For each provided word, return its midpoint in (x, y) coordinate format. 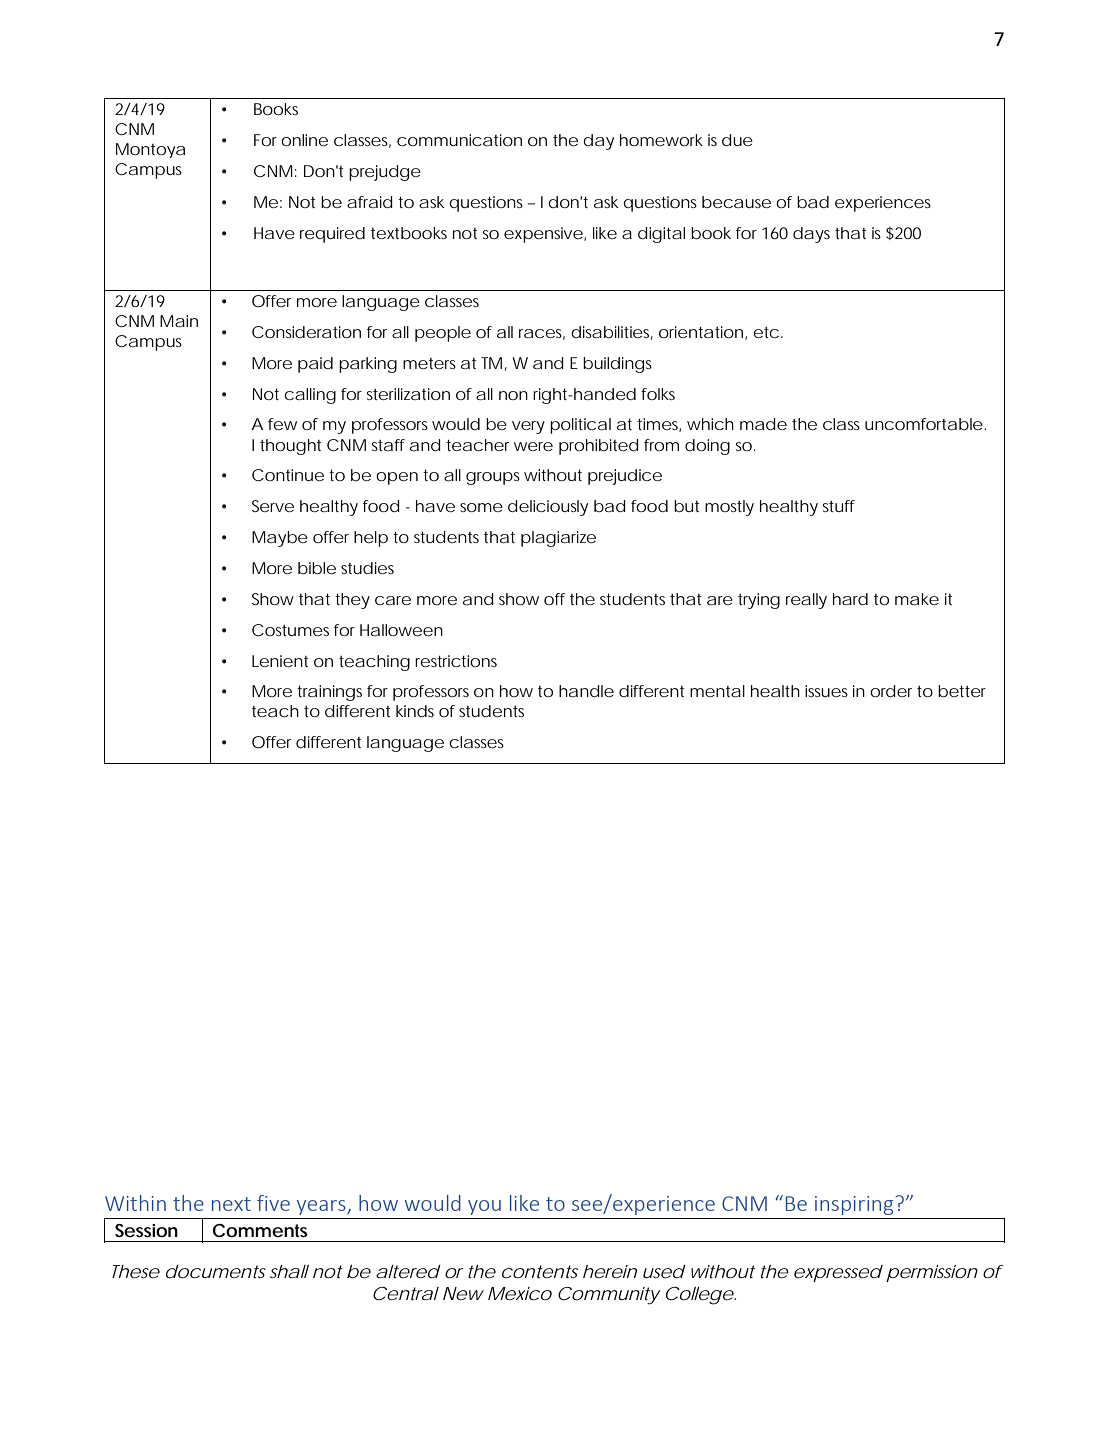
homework (661, 140)
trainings (329, 693)
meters (429, 363)
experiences (883, 204)
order (891, 691)
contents (540, 1271)
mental (717, 691)
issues (826, 691)
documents (216, 1271)
